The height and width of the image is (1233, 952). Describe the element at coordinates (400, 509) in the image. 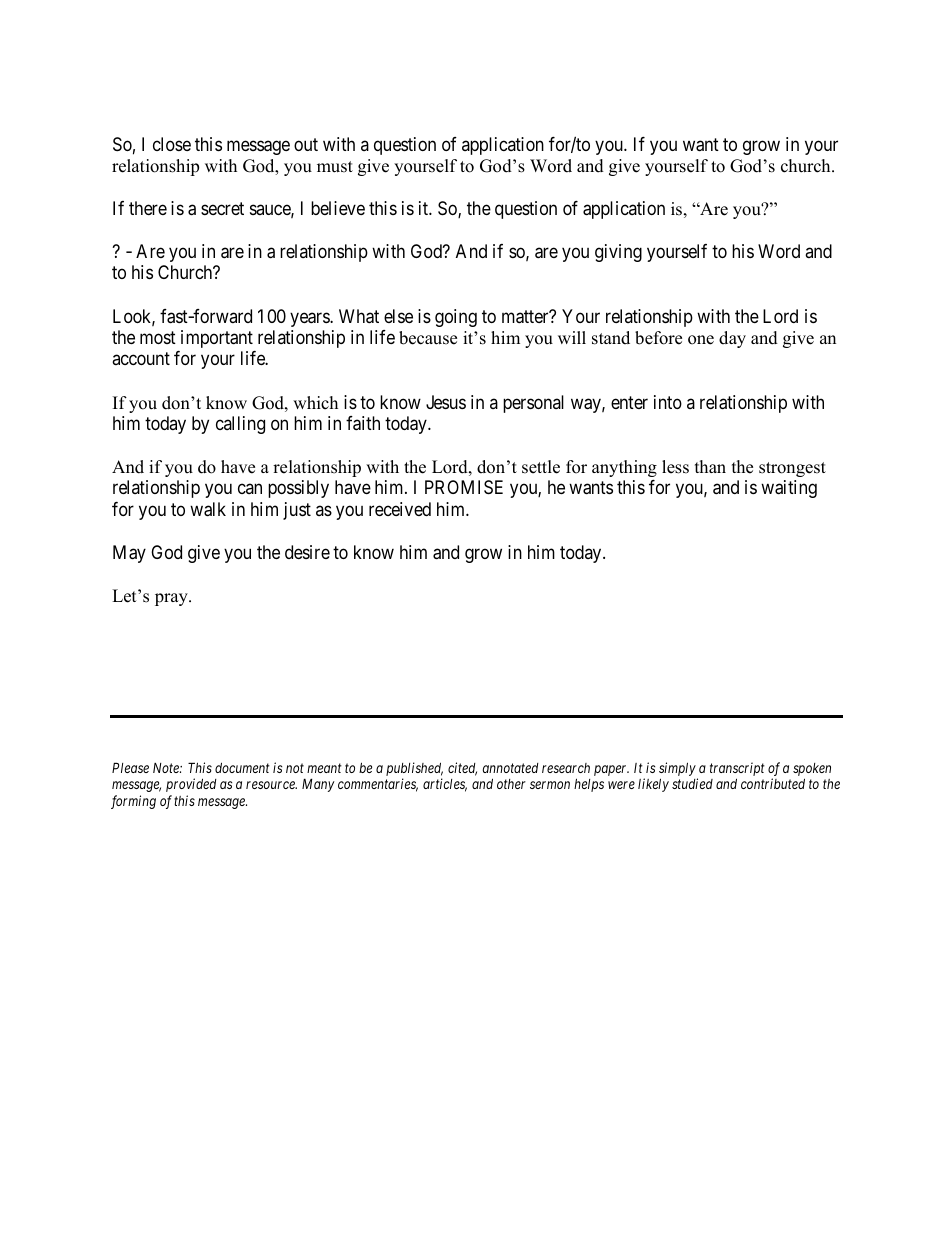

I see `received` at that location.
